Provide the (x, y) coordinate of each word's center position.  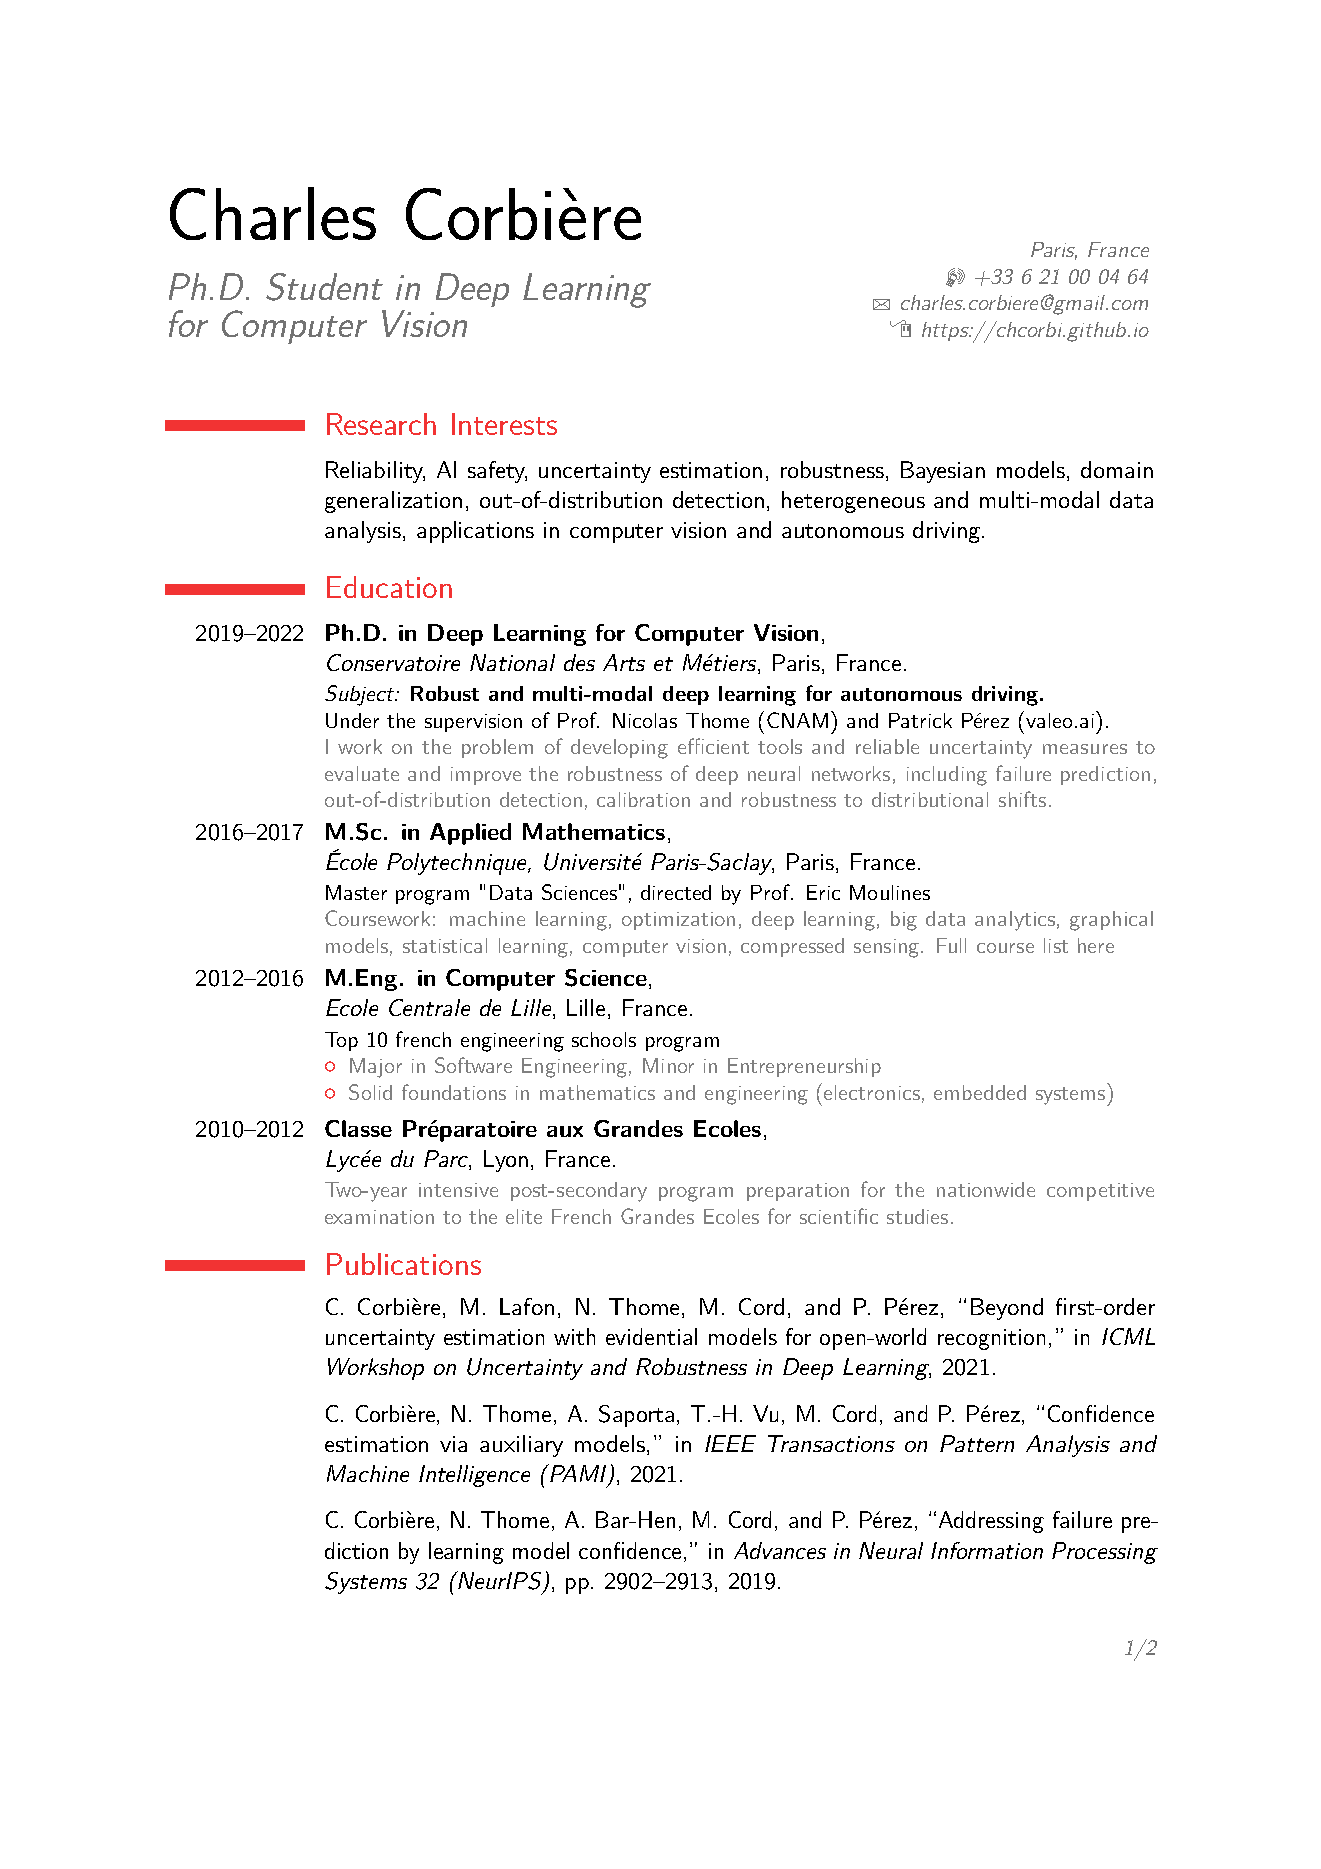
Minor (668, 1065)
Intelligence (474, 1476)
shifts (1022, 799)
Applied (470, 834)
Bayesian (943, 472)
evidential (651, 1336)
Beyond (1007, 1309)
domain (1117, 469)
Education (389, 587)
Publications (404, 1264)
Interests (504, 424)
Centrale (429, 1007)
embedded (980, 1092)
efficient (713, 746)
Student (324, 287)
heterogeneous (853, 502)
